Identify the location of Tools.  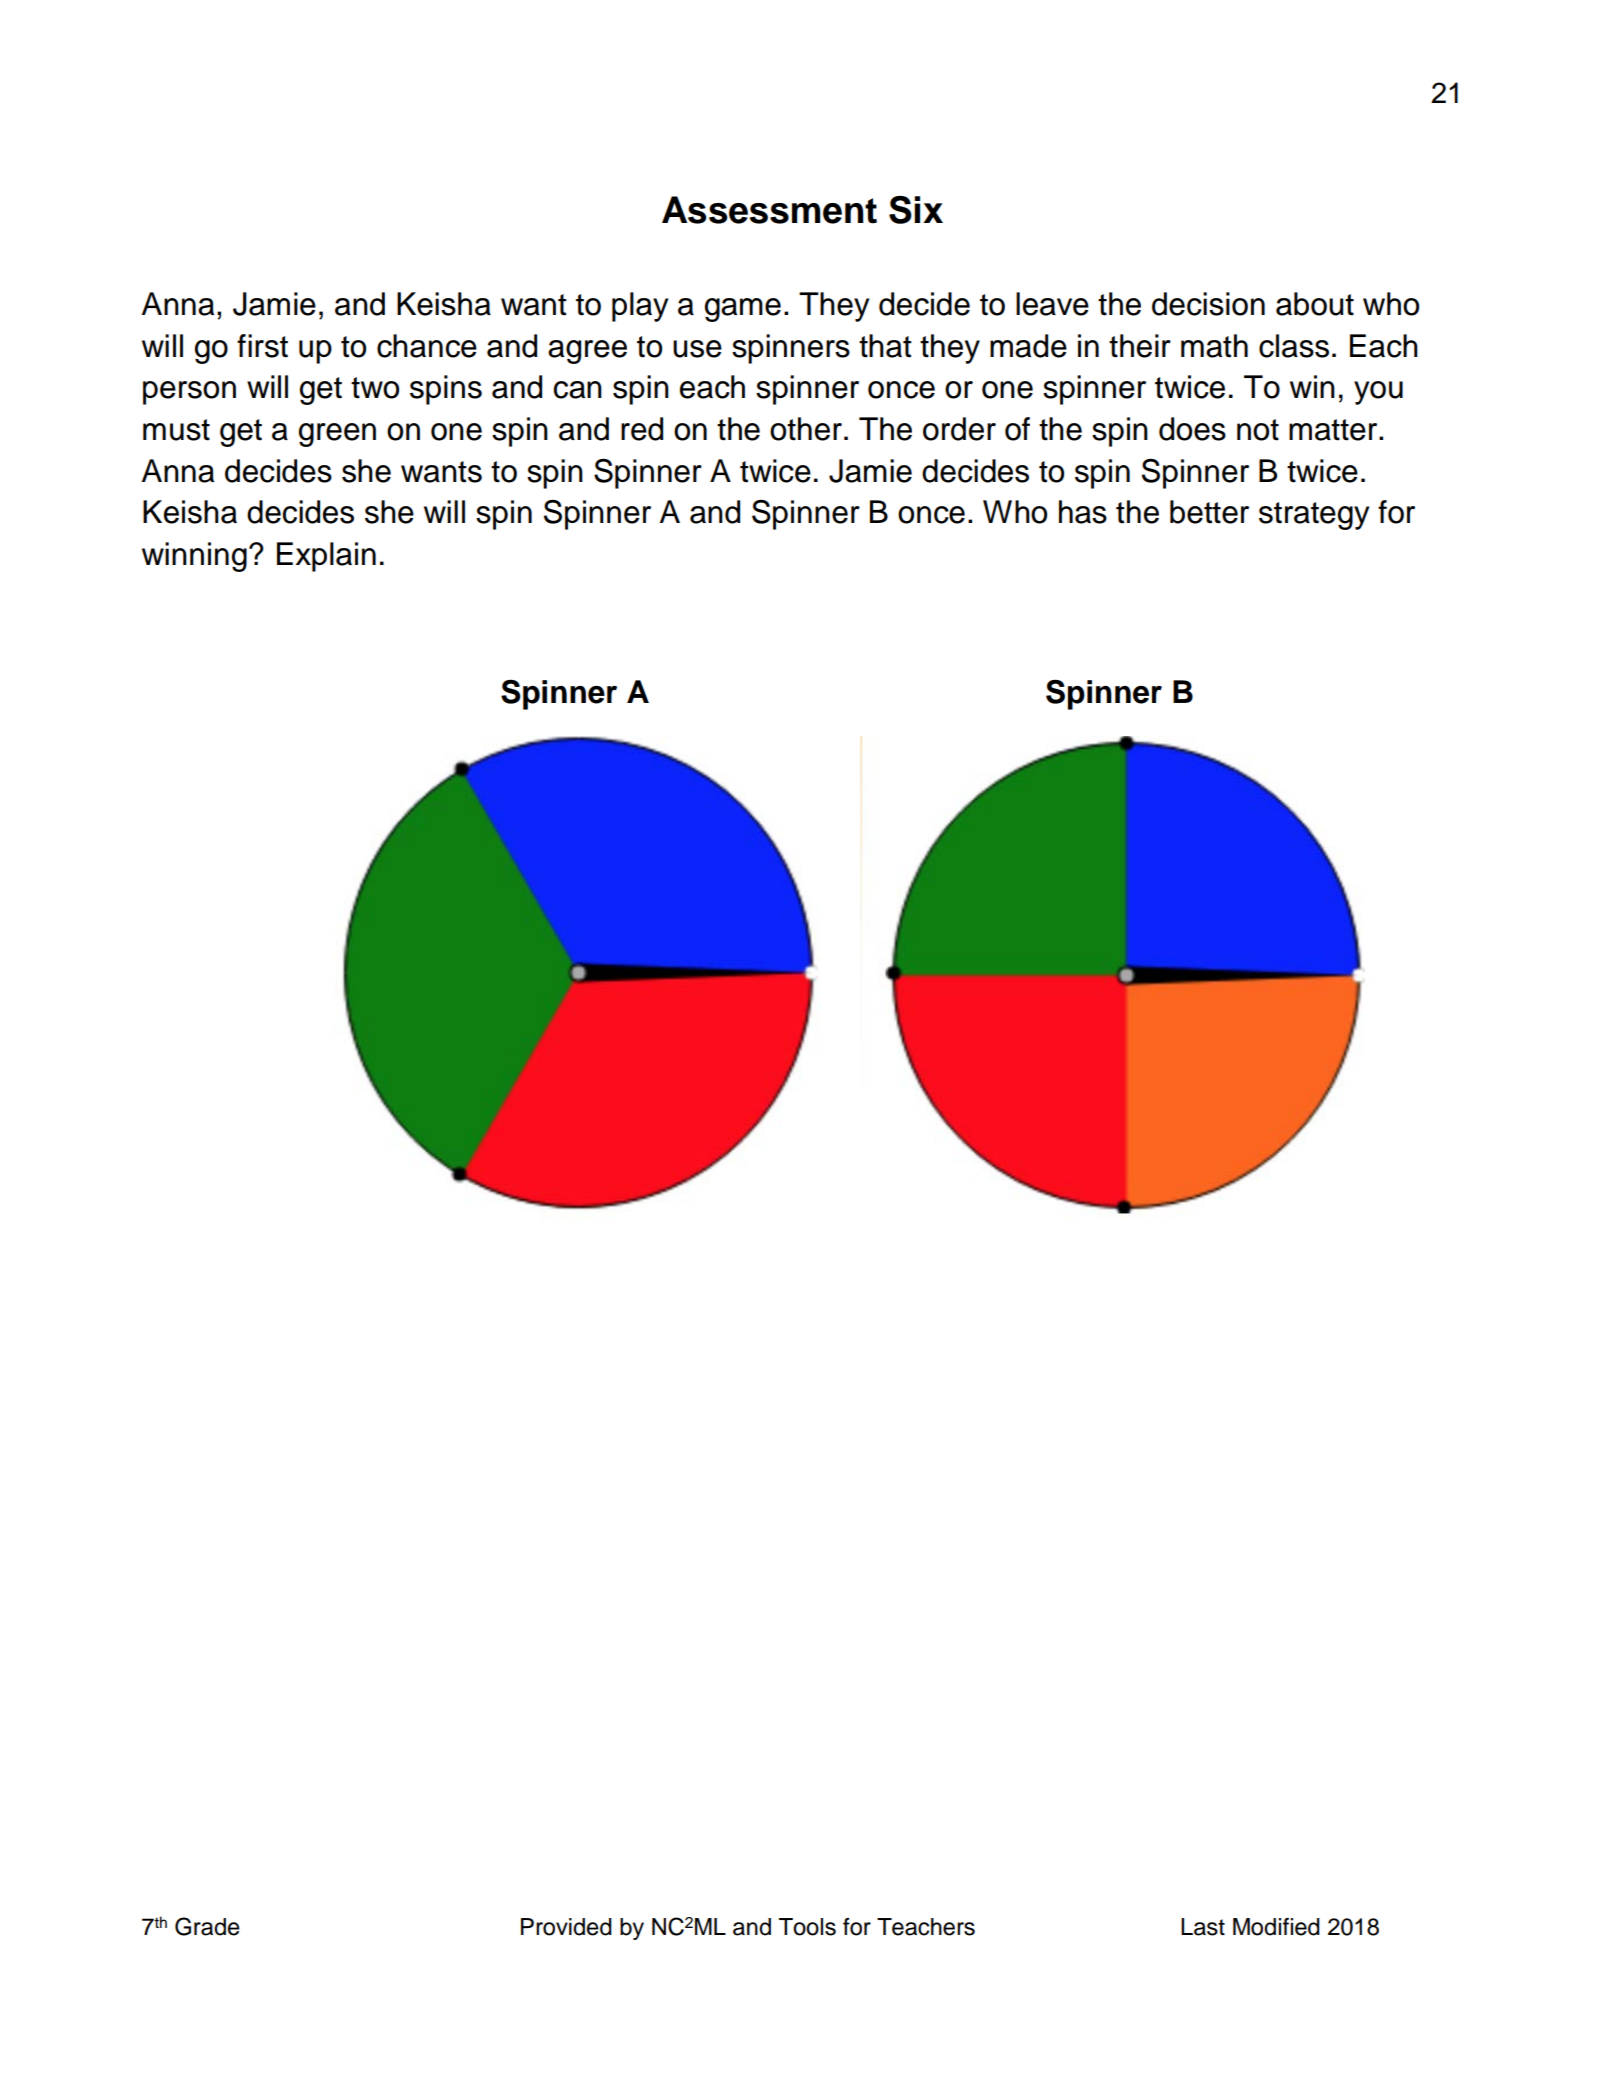
(807, 1927).
